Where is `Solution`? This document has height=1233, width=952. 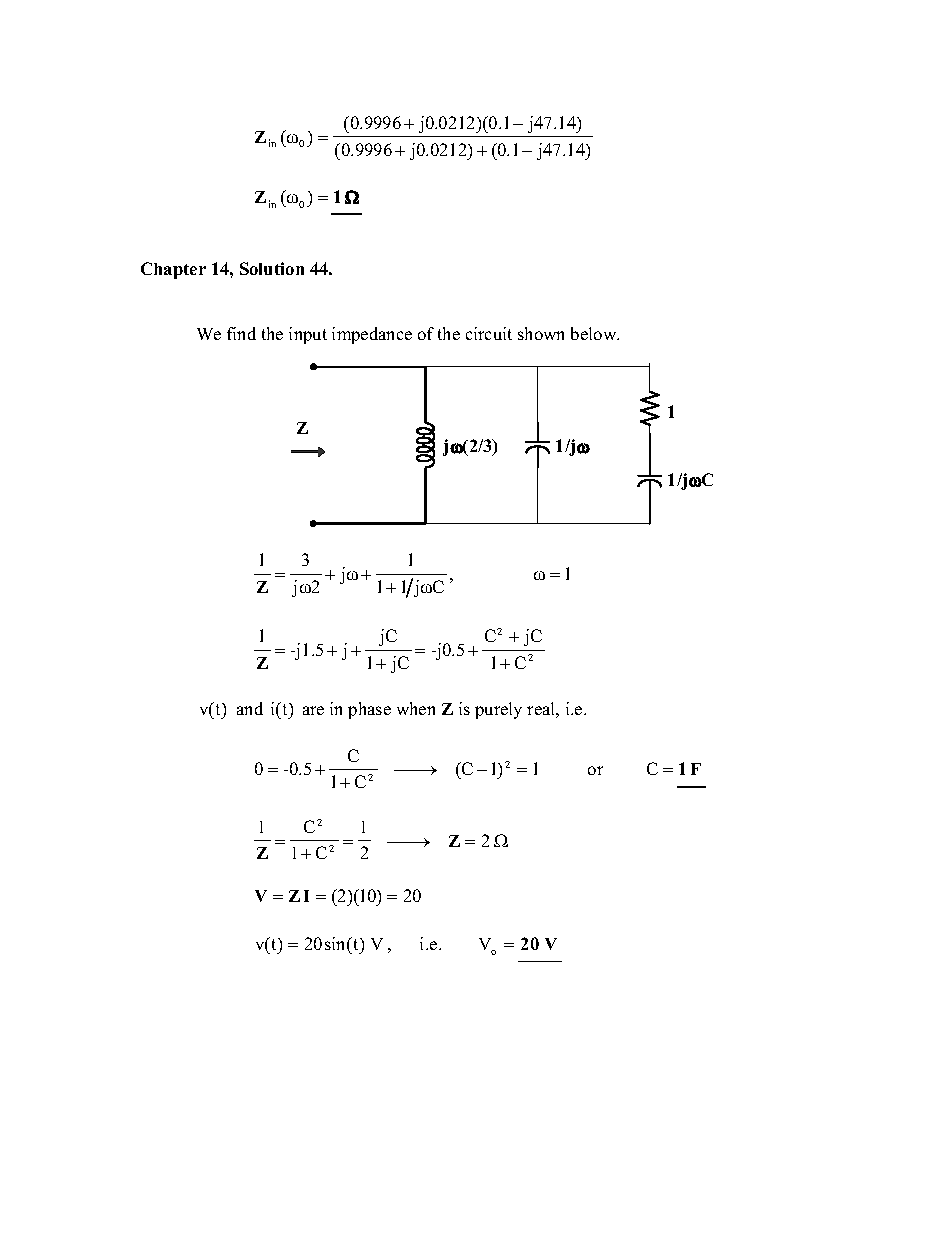
Solution is located at coordinates (272, 268).
